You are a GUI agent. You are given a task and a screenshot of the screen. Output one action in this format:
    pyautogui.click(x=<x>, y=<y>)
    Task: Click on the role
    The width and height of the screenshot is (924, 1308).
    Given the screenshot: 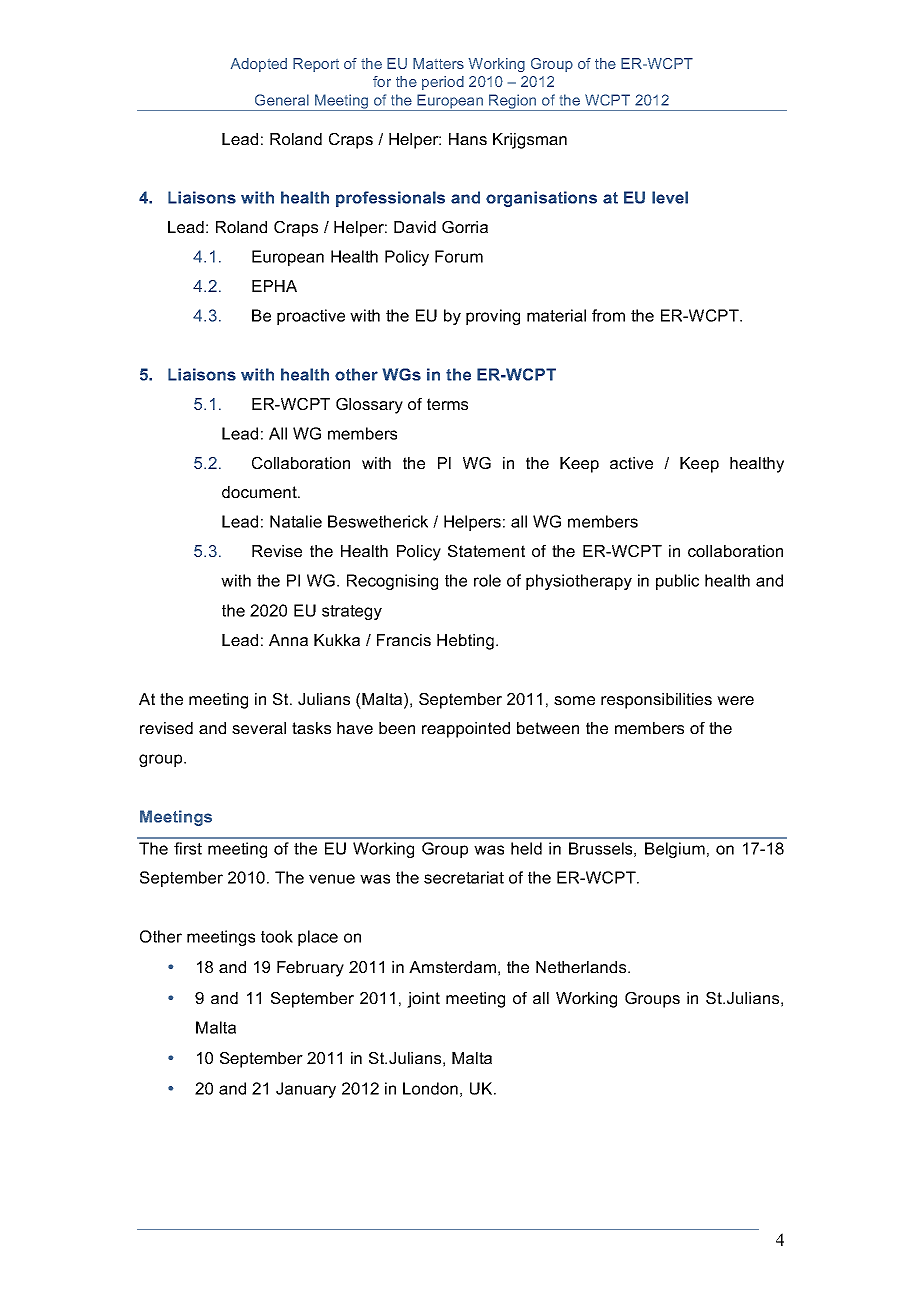 What is the action you would take?
    pyautogui.click(x=487, y=580)
